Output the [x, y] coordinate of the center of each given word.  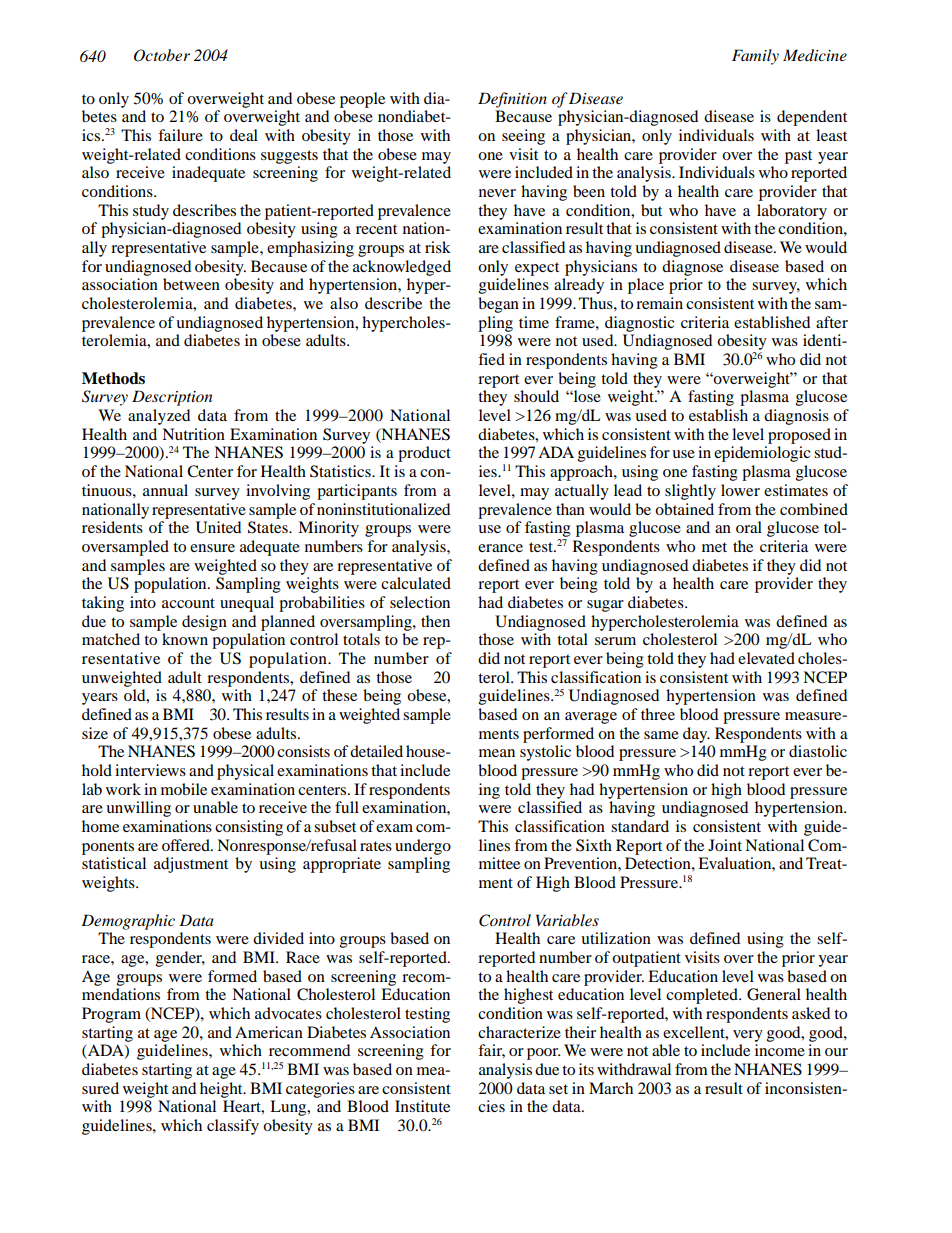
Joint [725, 845]
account [188, 603]
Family [755, 57]
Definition [512, 100]
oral [749, 527]
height [222, 1090]
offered [187, 845]
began [498, 305]
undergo [423, 847]
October [162, 55]
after [832, 322]
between [191, 284]
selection [420, 602]
